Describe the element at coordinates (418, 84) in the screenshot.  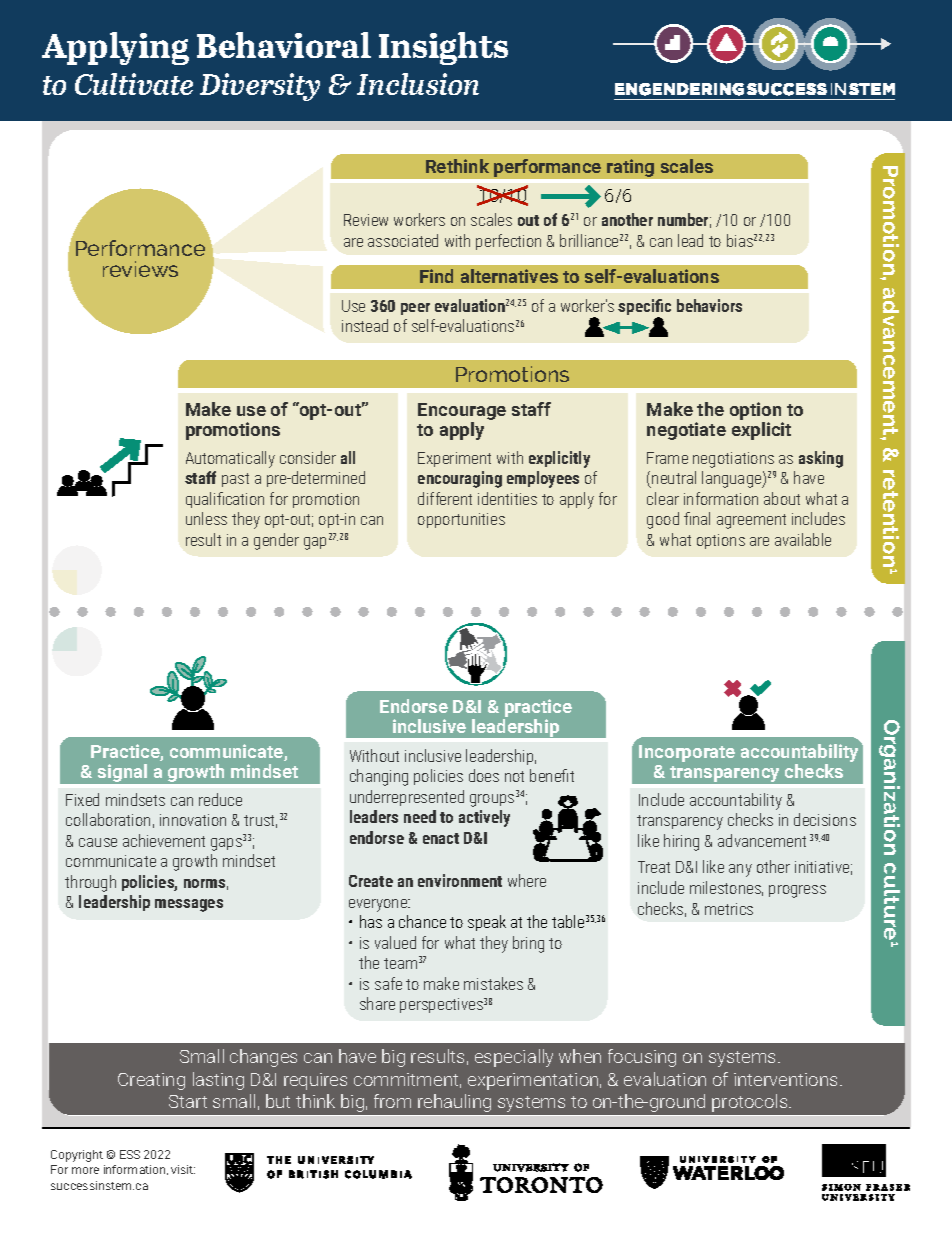
I see `Inclusion` at that location.
